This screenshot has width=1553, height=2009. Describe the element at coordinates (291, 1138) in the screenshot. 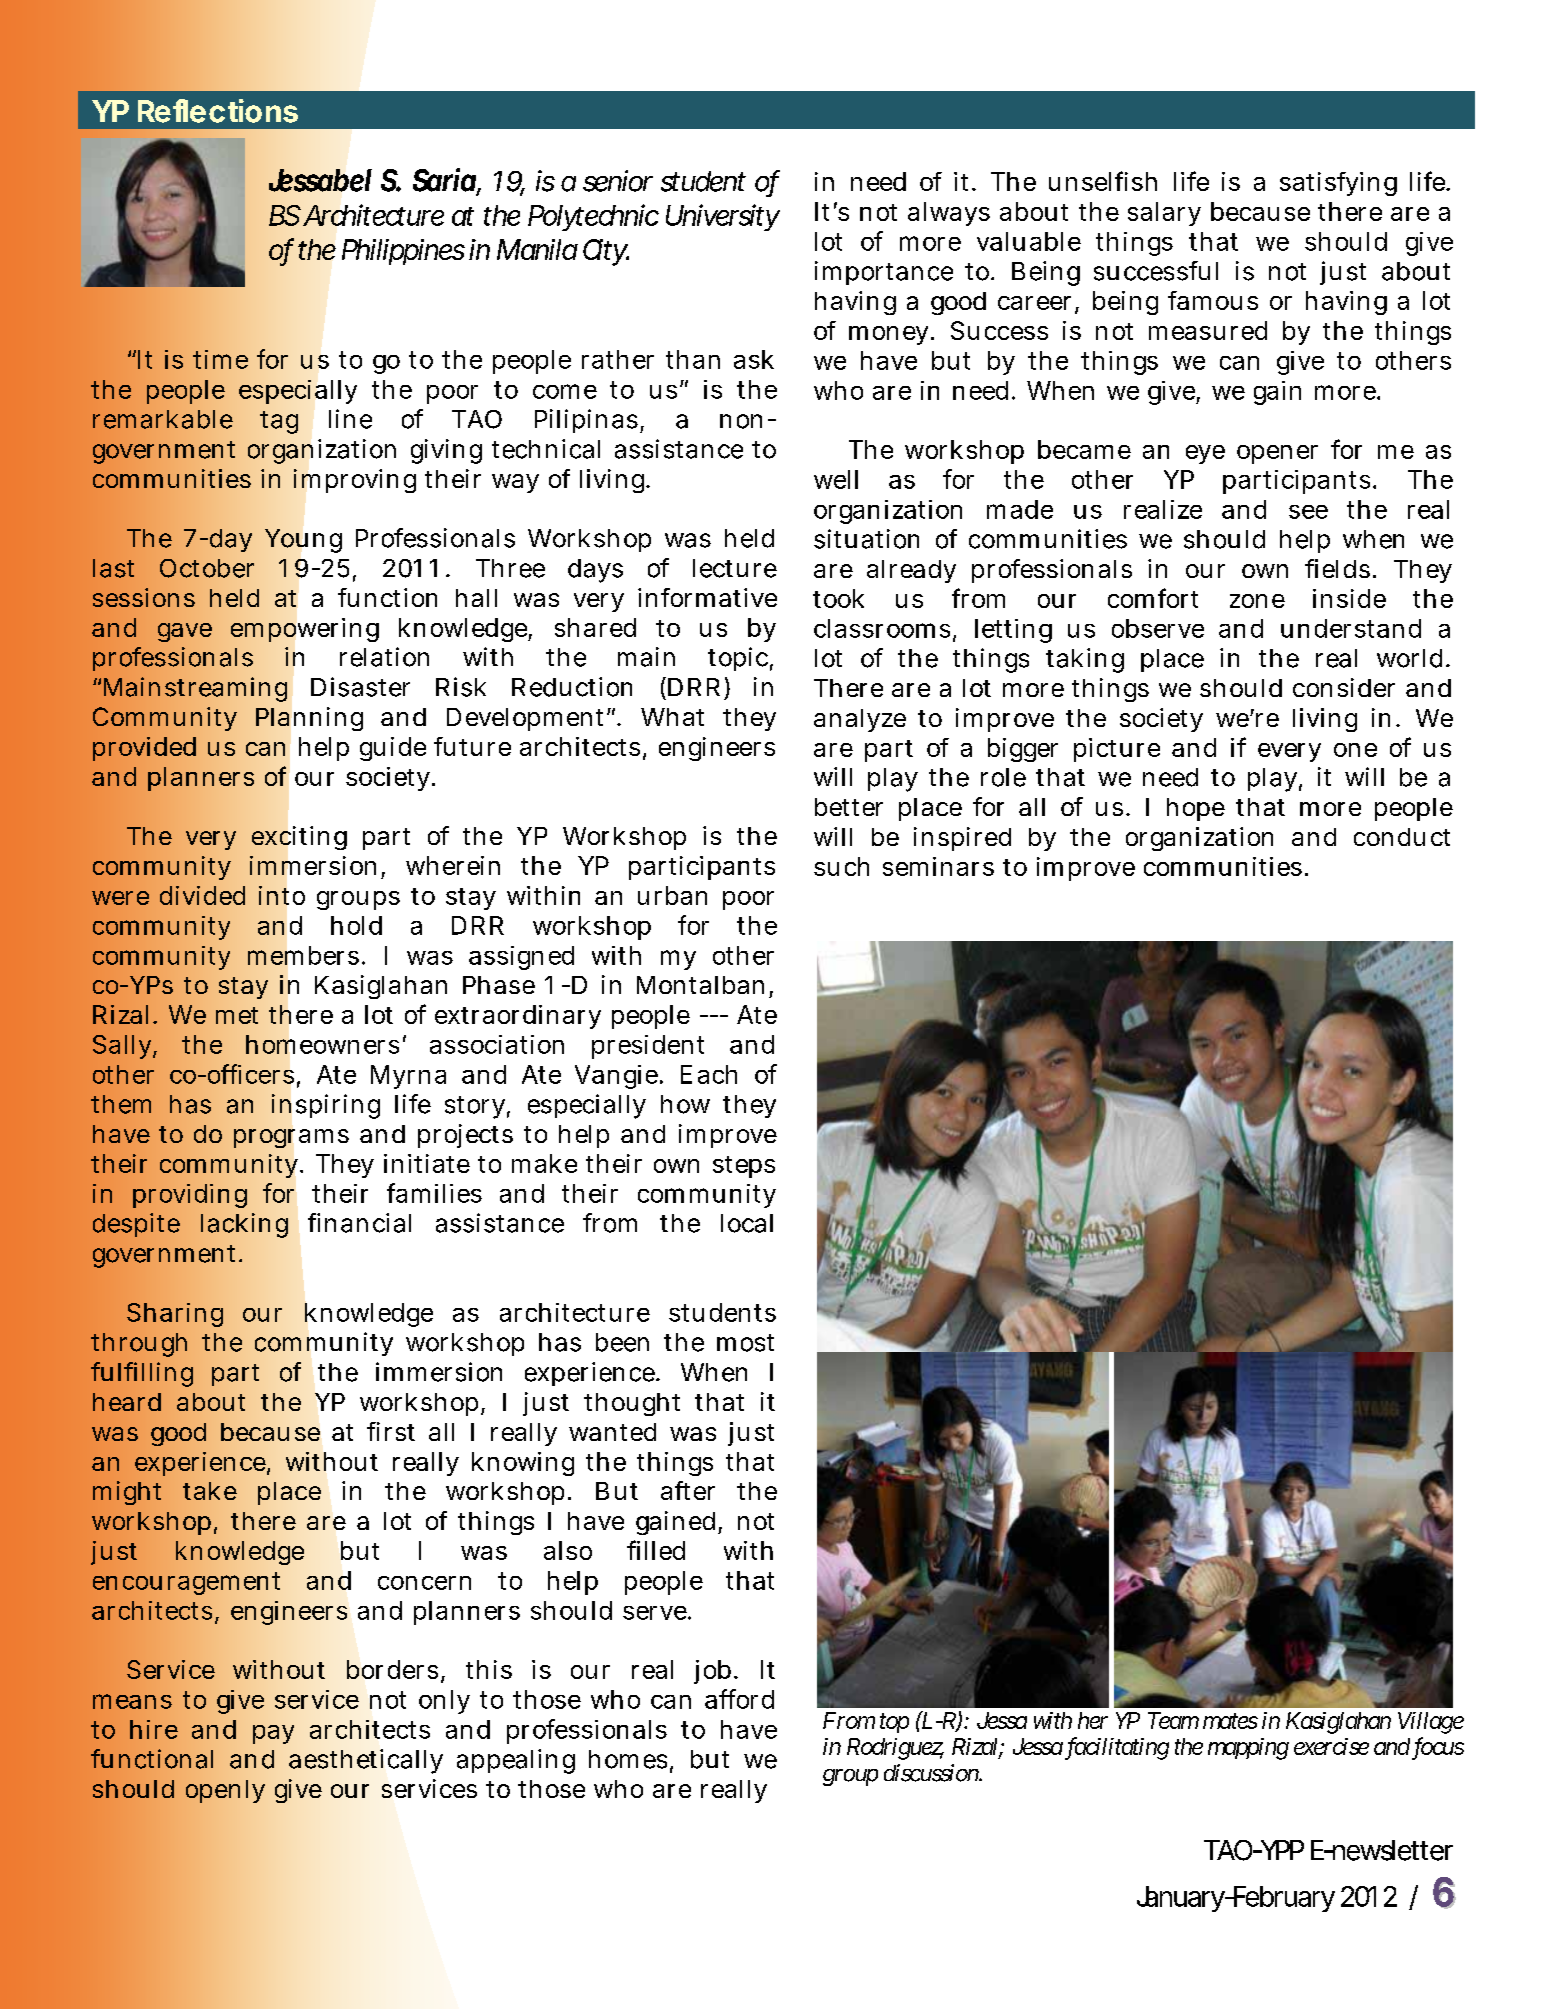

I see `programs` at that location.
